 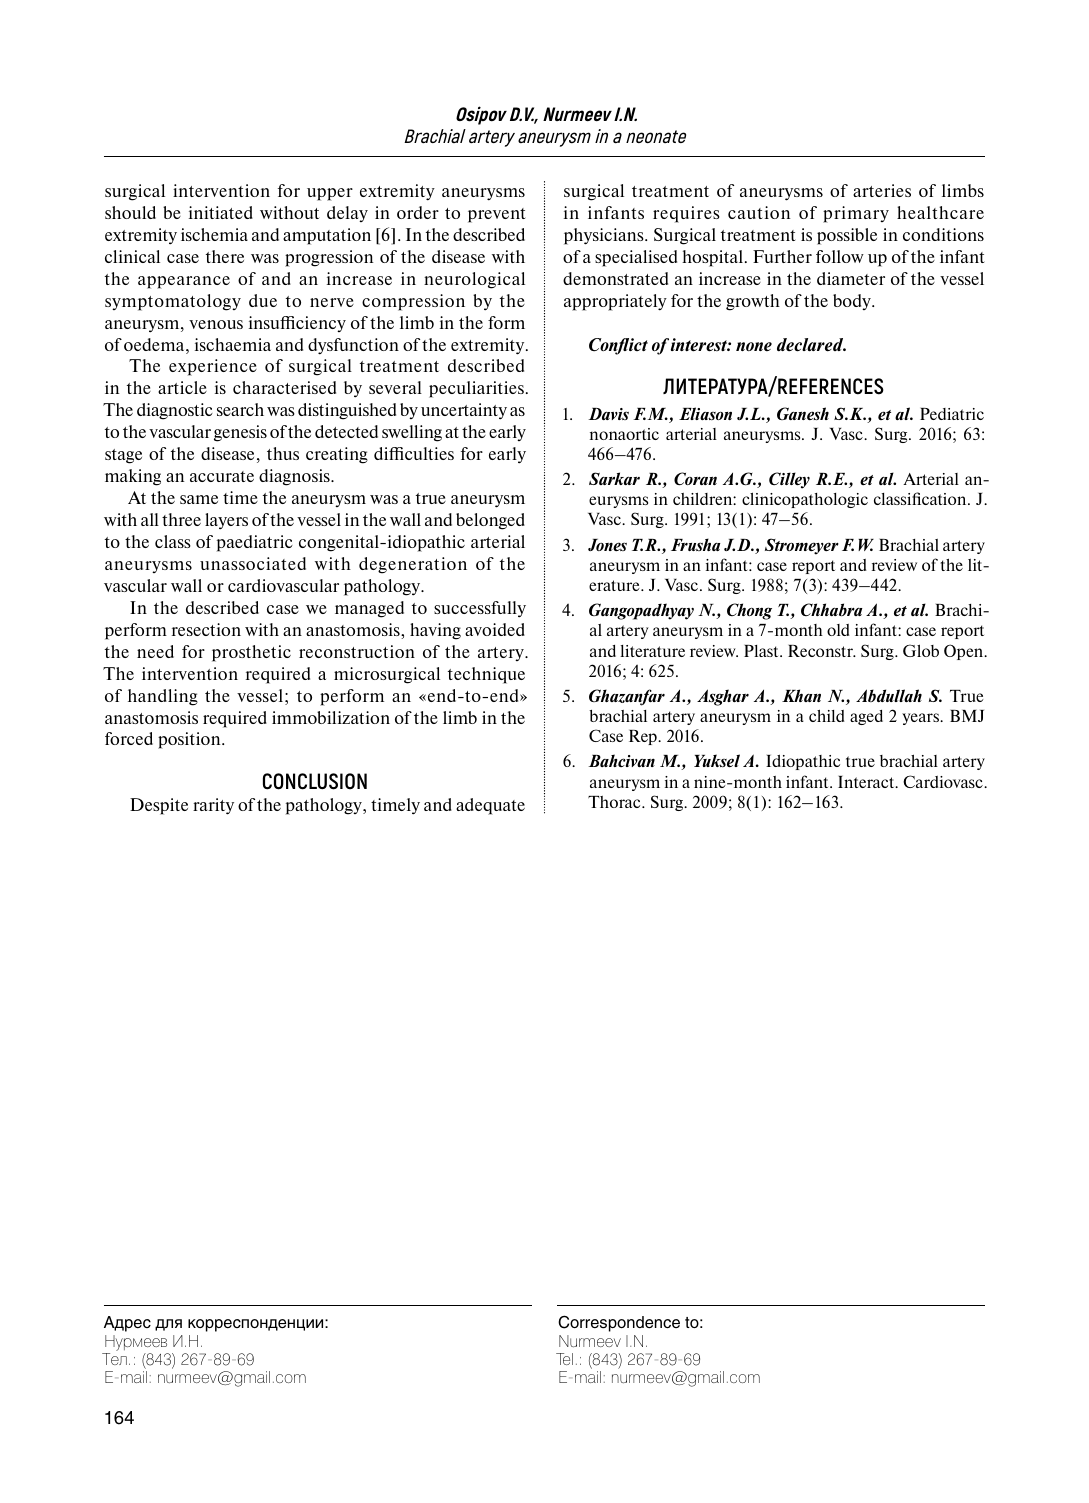 What do you see at coordinates (803, 413) in the image?
I see `Ganesh` at bounding box center [803, 413].
